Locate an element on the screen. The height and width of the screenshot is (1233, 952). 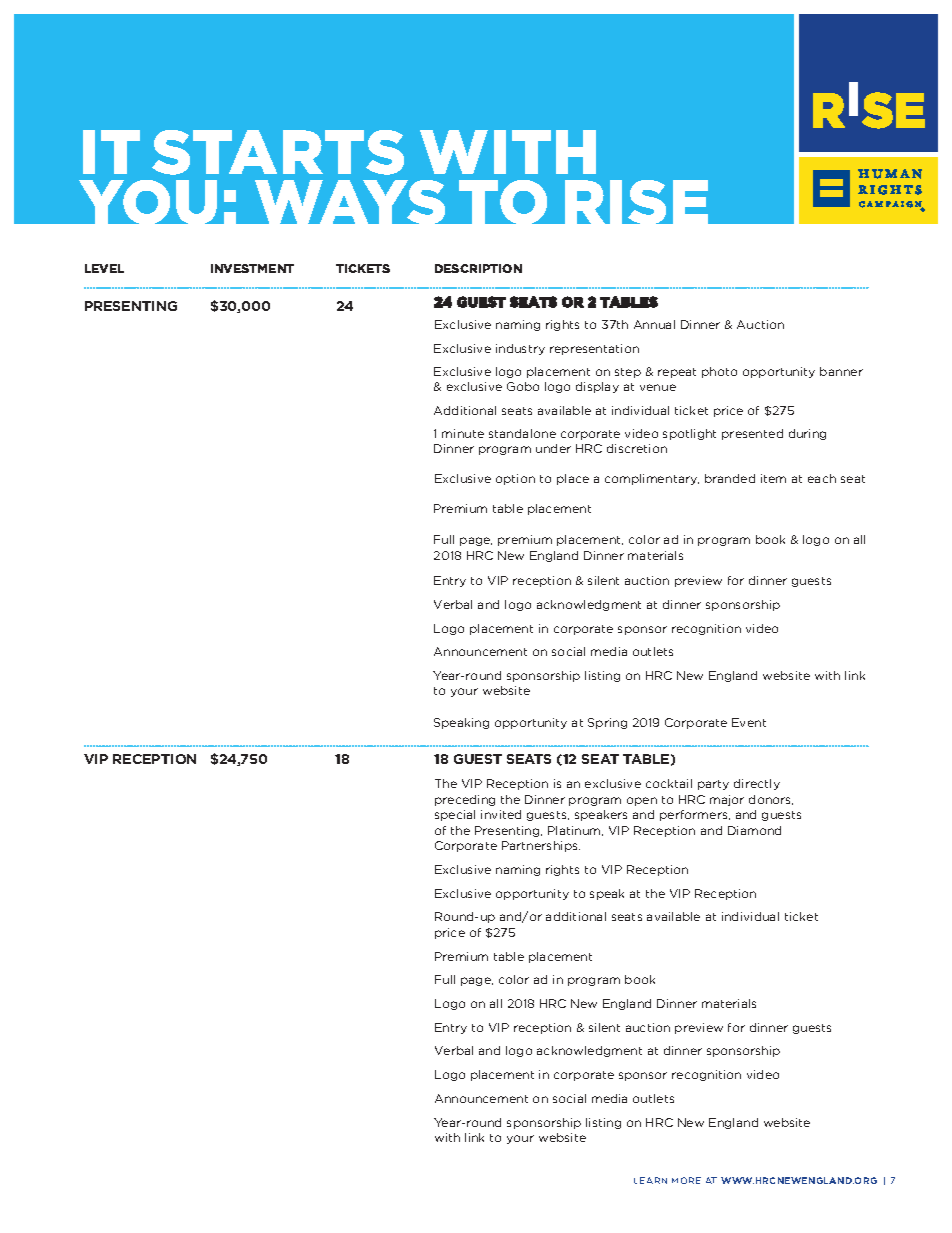
special is located at coordinates (455, 815).
